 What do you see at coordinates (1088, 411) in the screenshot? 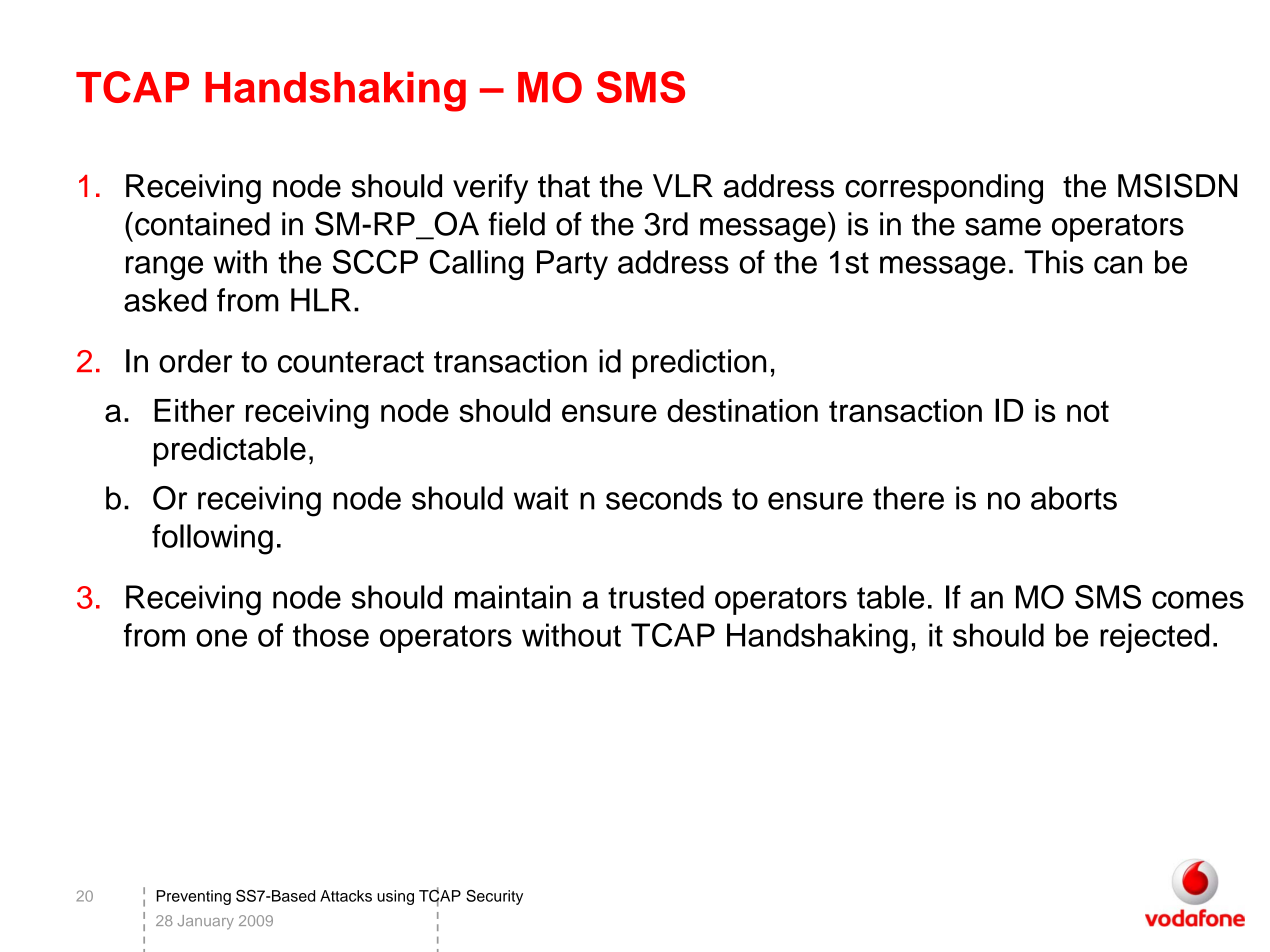
I see `not` at bounding box center [1088, 411].
